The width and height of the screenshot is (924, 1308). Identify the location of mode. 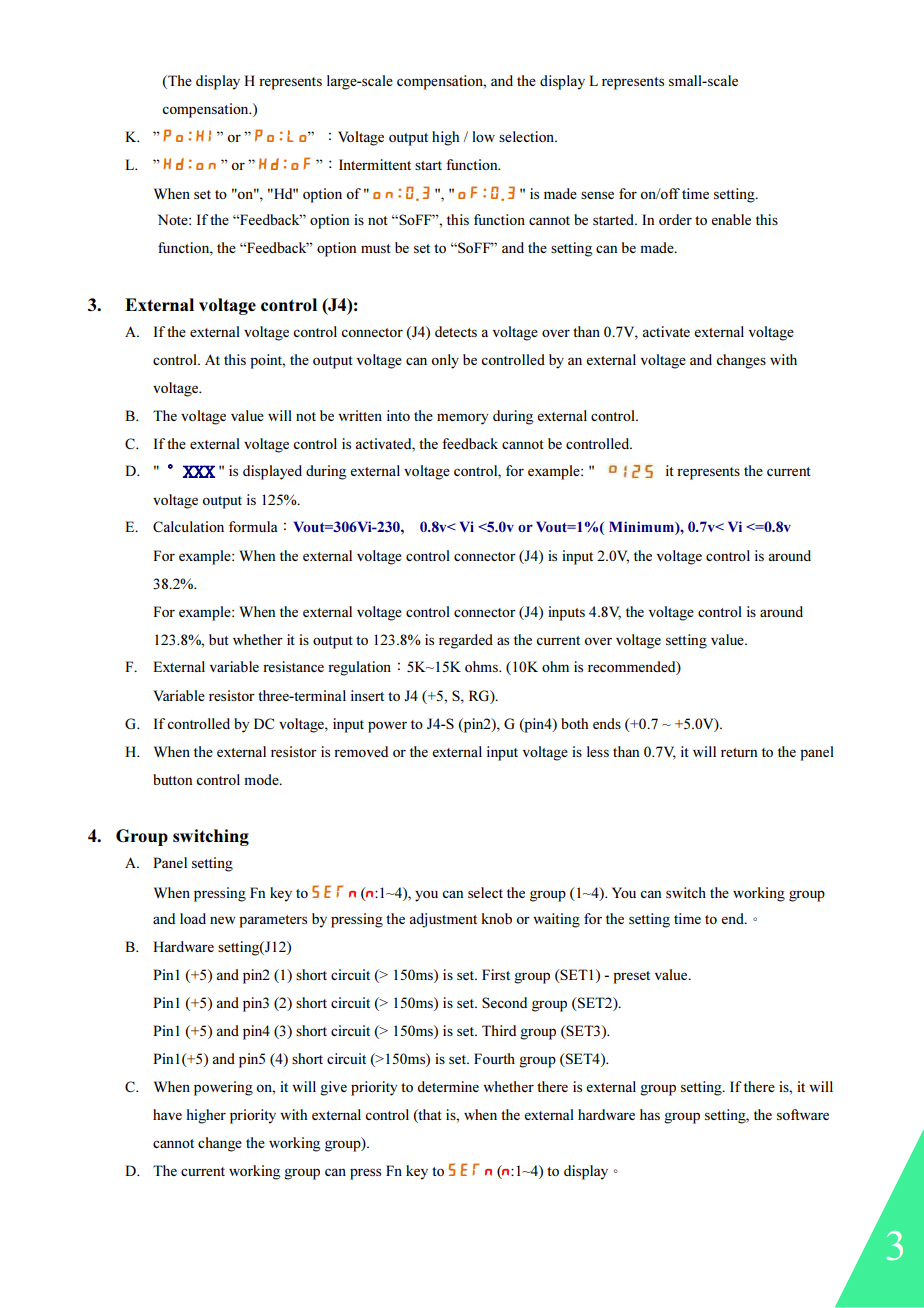
(262, 779).
